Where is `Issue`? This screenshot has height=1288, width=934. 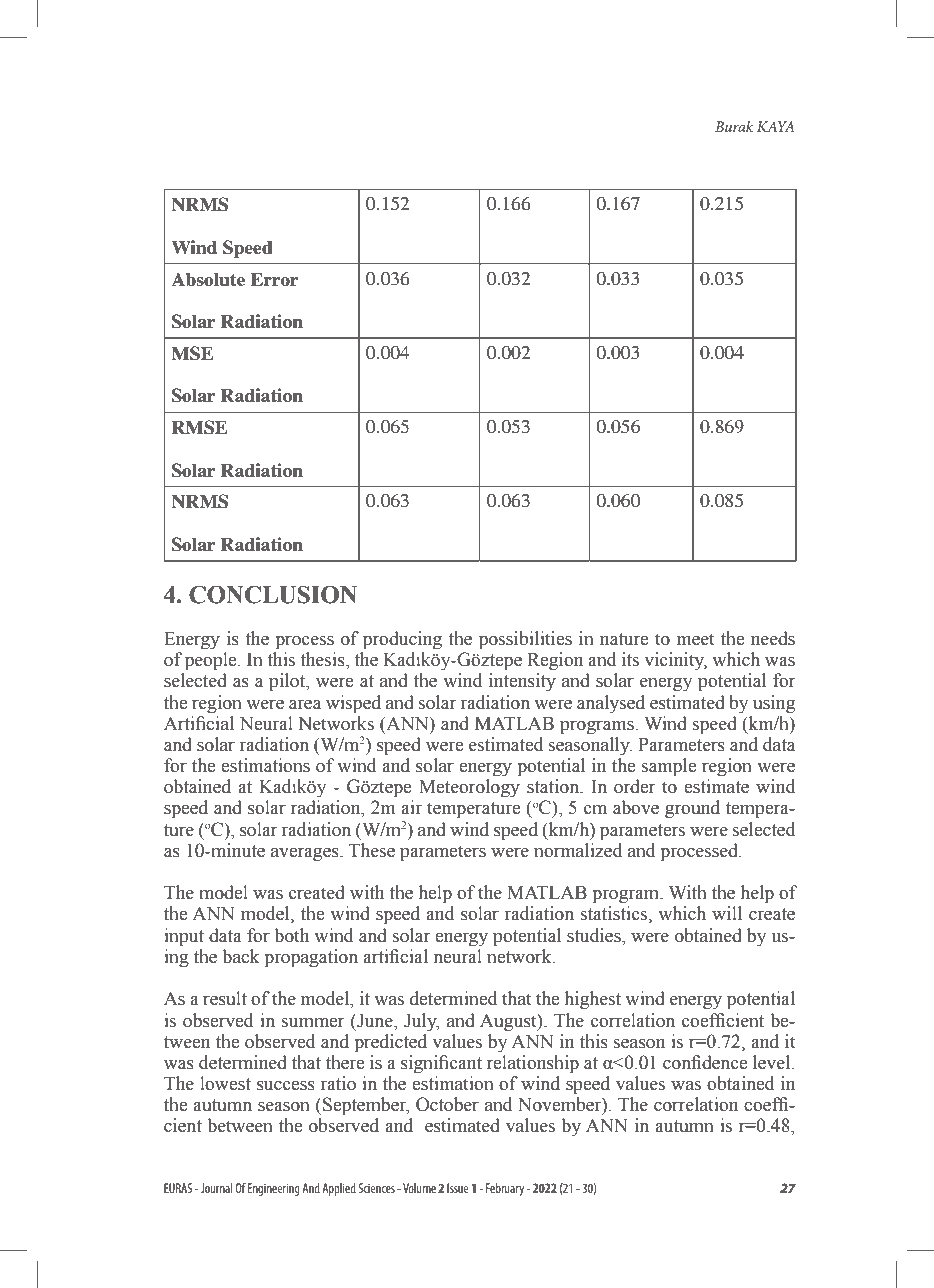 Issue is located at coordinates (457, 1188).
